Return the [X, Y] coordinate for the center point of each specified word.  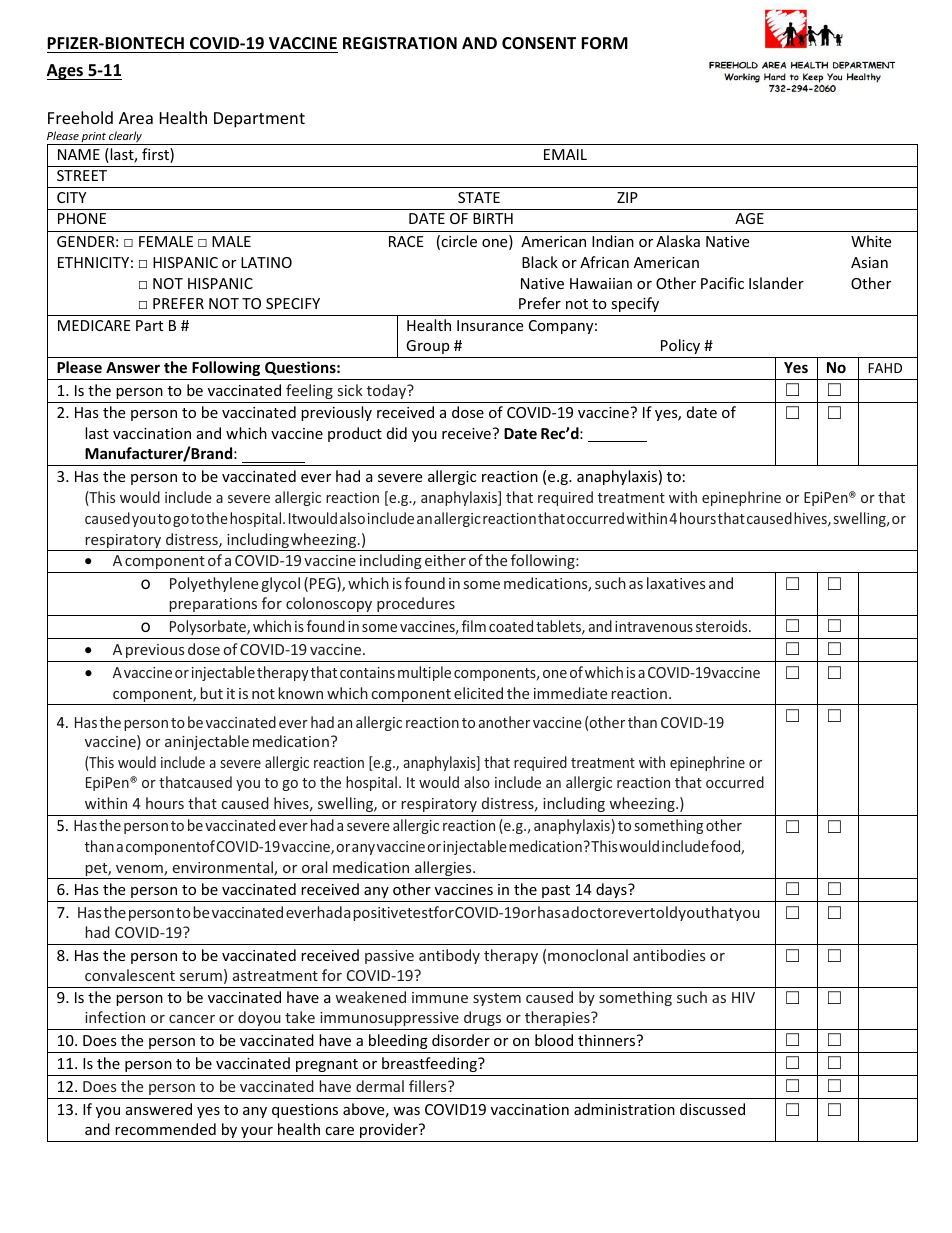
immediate [570, 693]
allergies [443, 870]
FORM [604, 43]
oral [314, 867]
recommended [165, 1129]
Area [136, 118]
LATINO [266, 262]
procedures [416, 604]
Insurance [490, 325]
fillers [429, 1086]
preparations [213, 605]
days [612, 890]
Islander [776, 283]
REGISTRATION [400, 43]
